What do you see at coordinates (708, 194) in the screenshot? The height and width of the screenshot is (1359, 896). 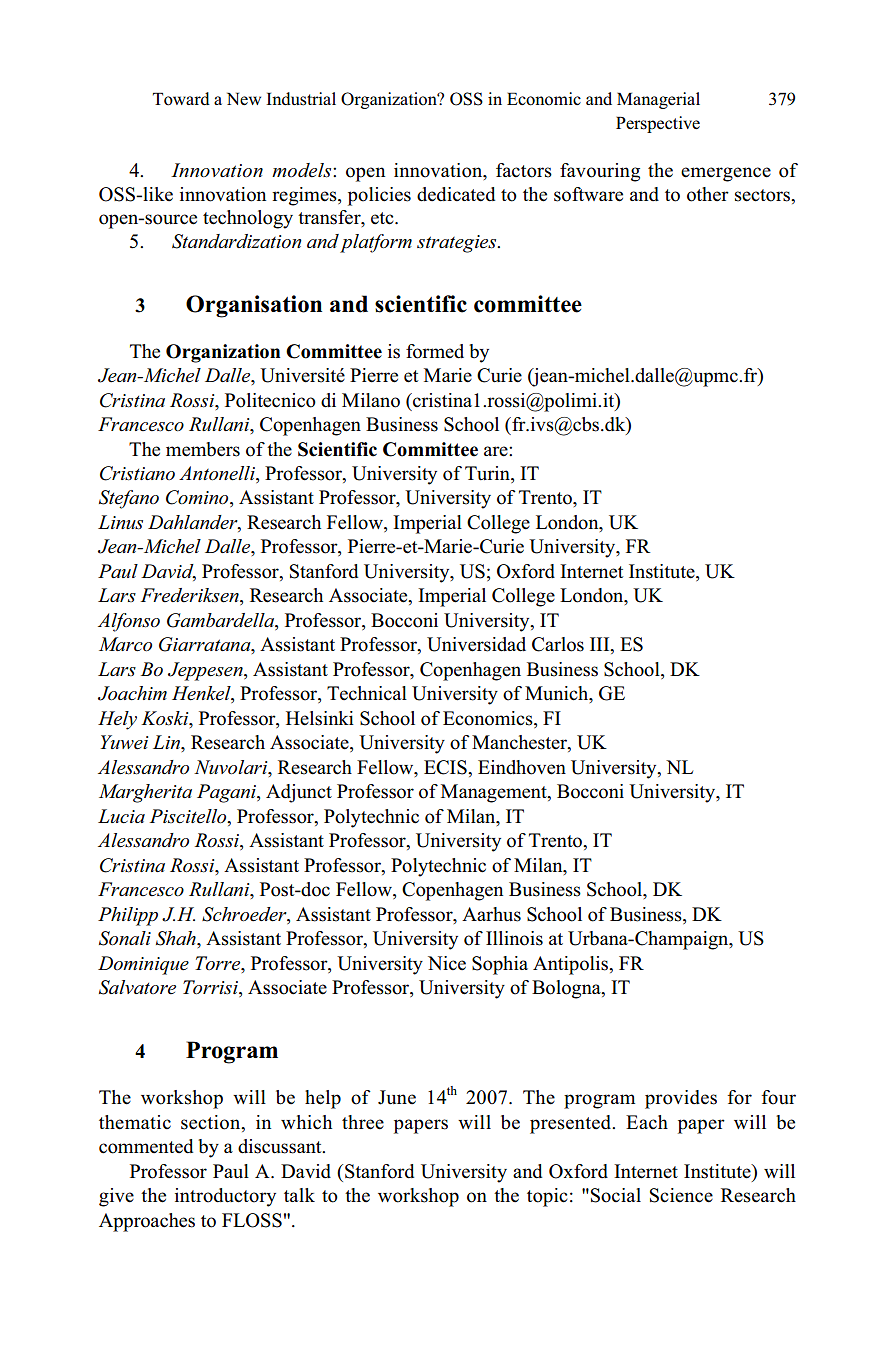 I see `other` at bounding box center [708, 194].
